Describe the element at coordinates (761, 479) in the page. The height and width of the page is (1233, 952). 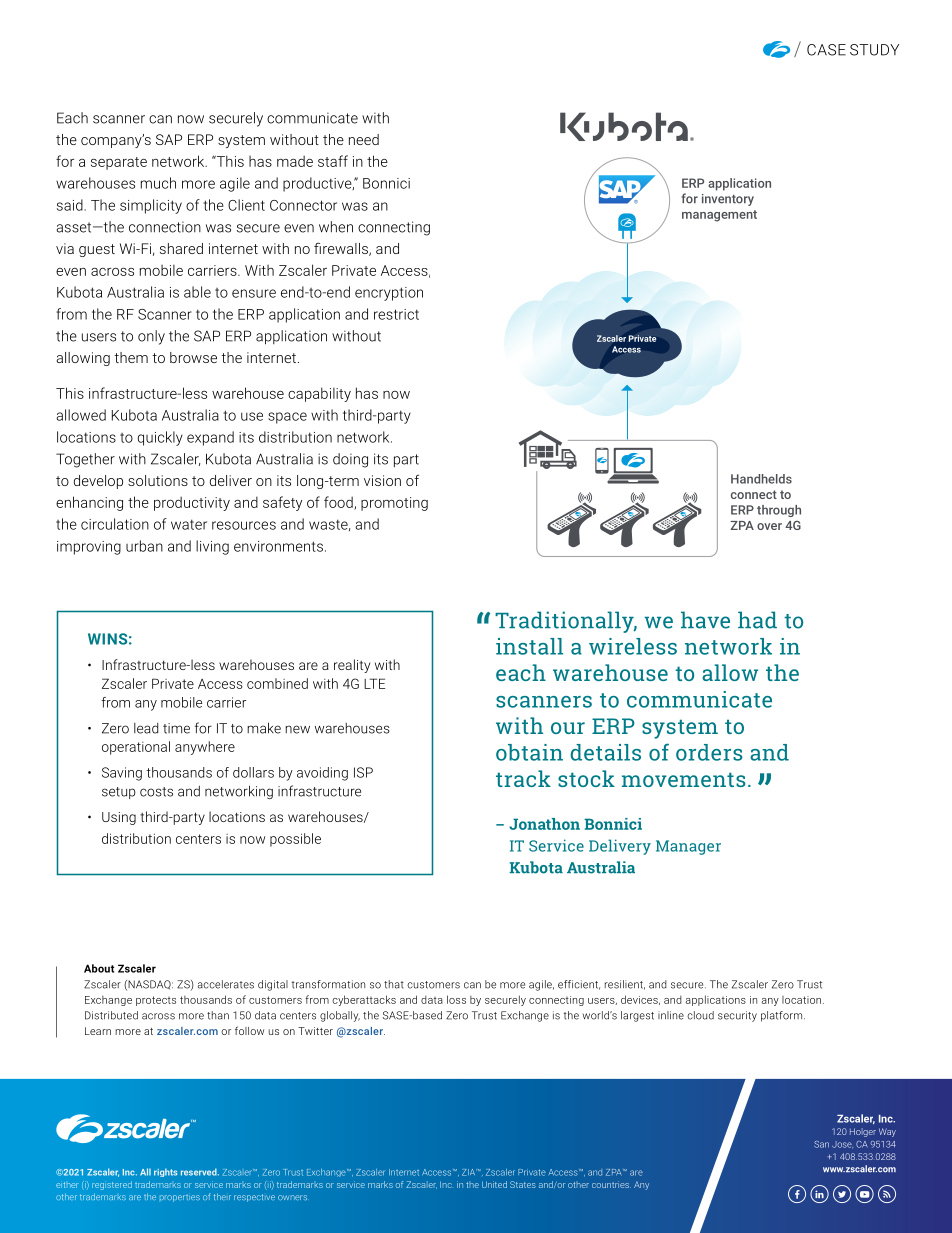
I see `Handhelds` at that location.
